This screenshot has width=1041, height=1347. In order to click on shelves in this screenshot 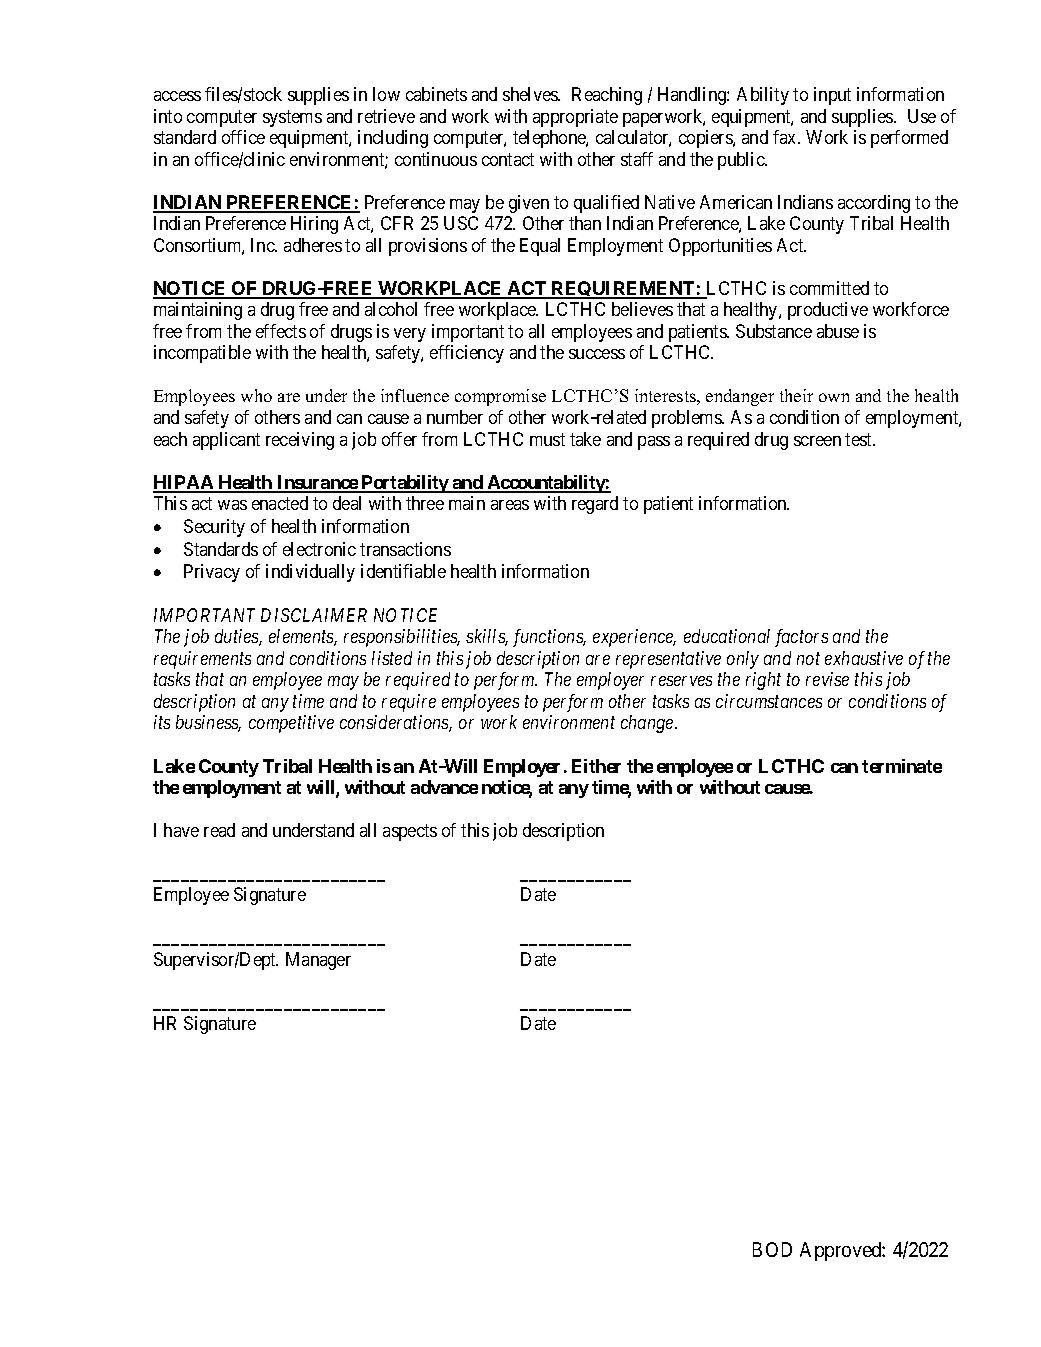, I will do `click(531, 94)`.
